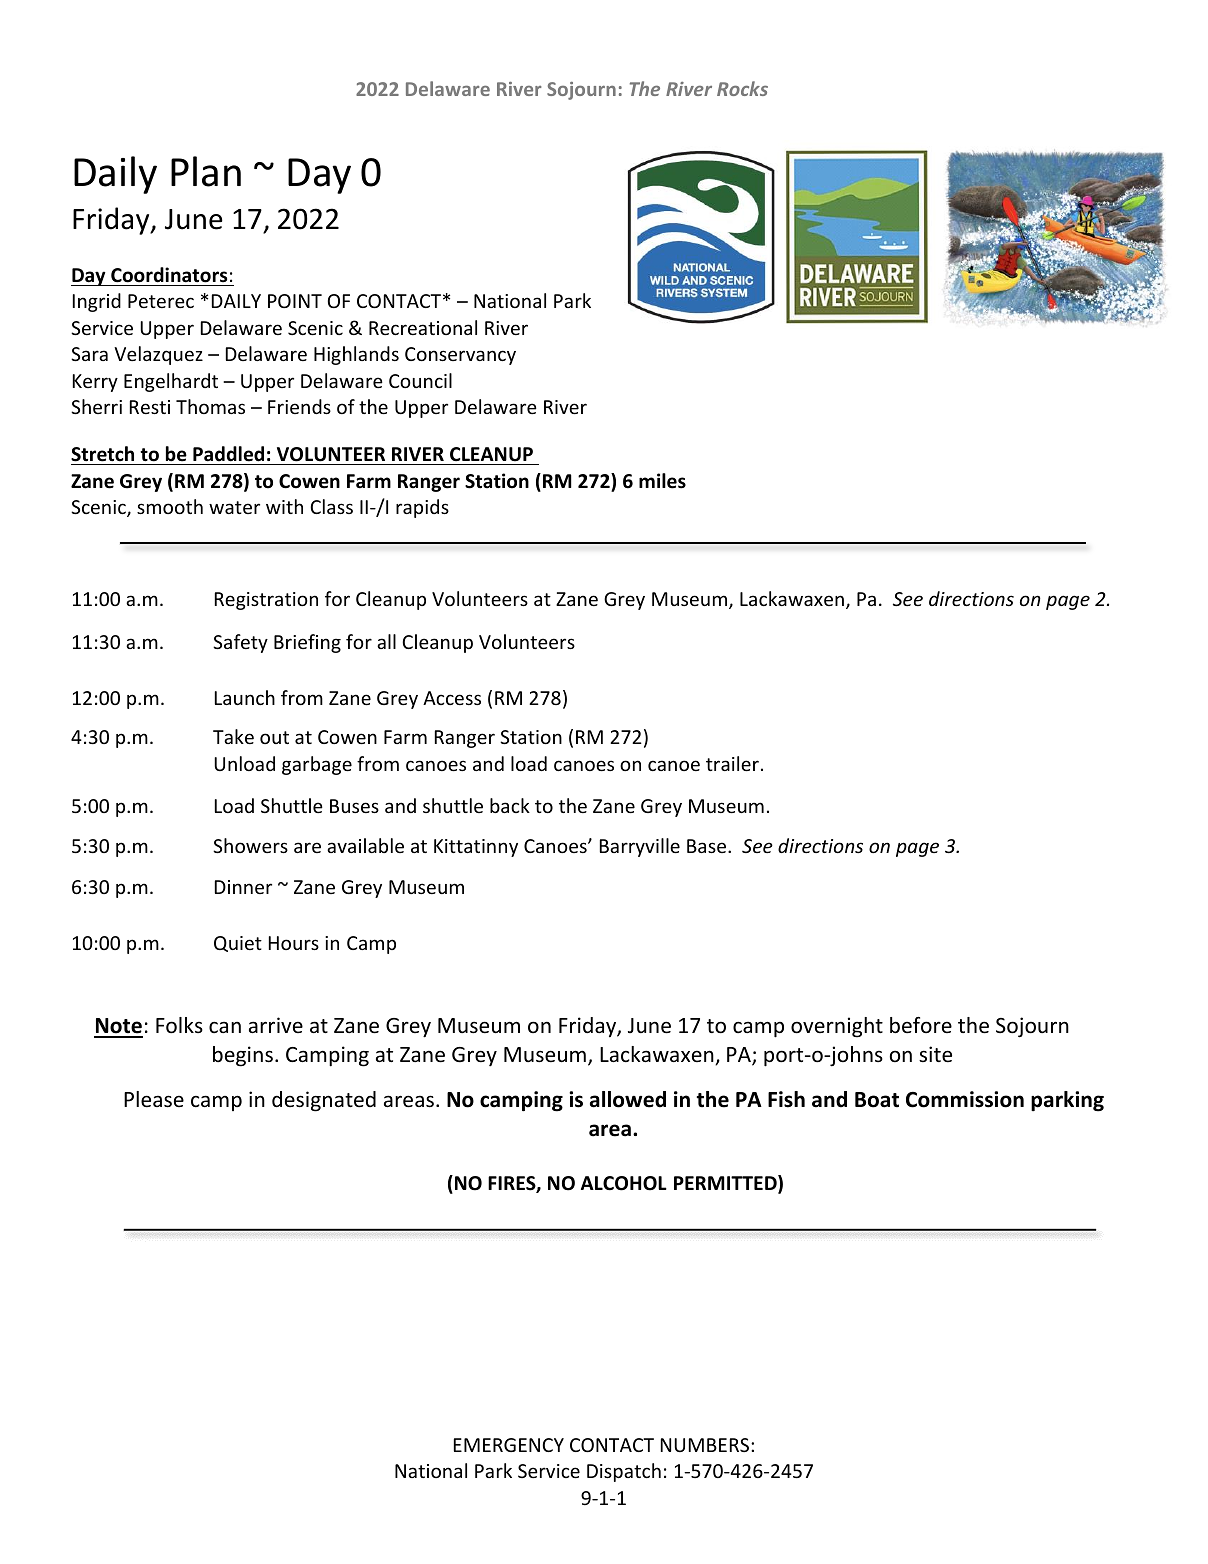 The image size is (1208, 1564). What do you see at coordinates (624, 1472) in the screenshot?
I see `Dispatch` at bounding box center [624, 1472].
